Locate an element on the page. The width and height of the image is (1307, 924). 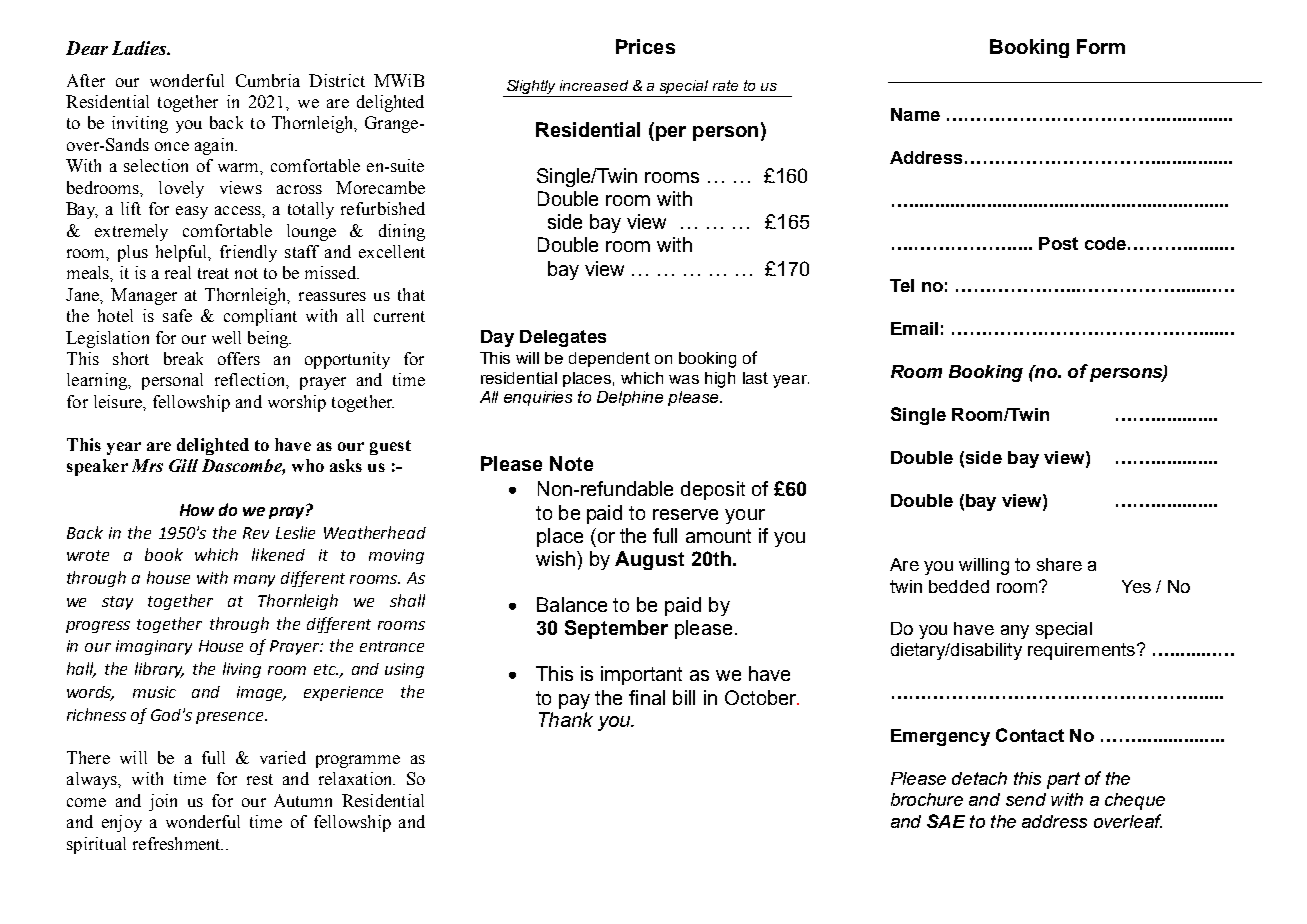
How is located at coordinates (197, 510).
